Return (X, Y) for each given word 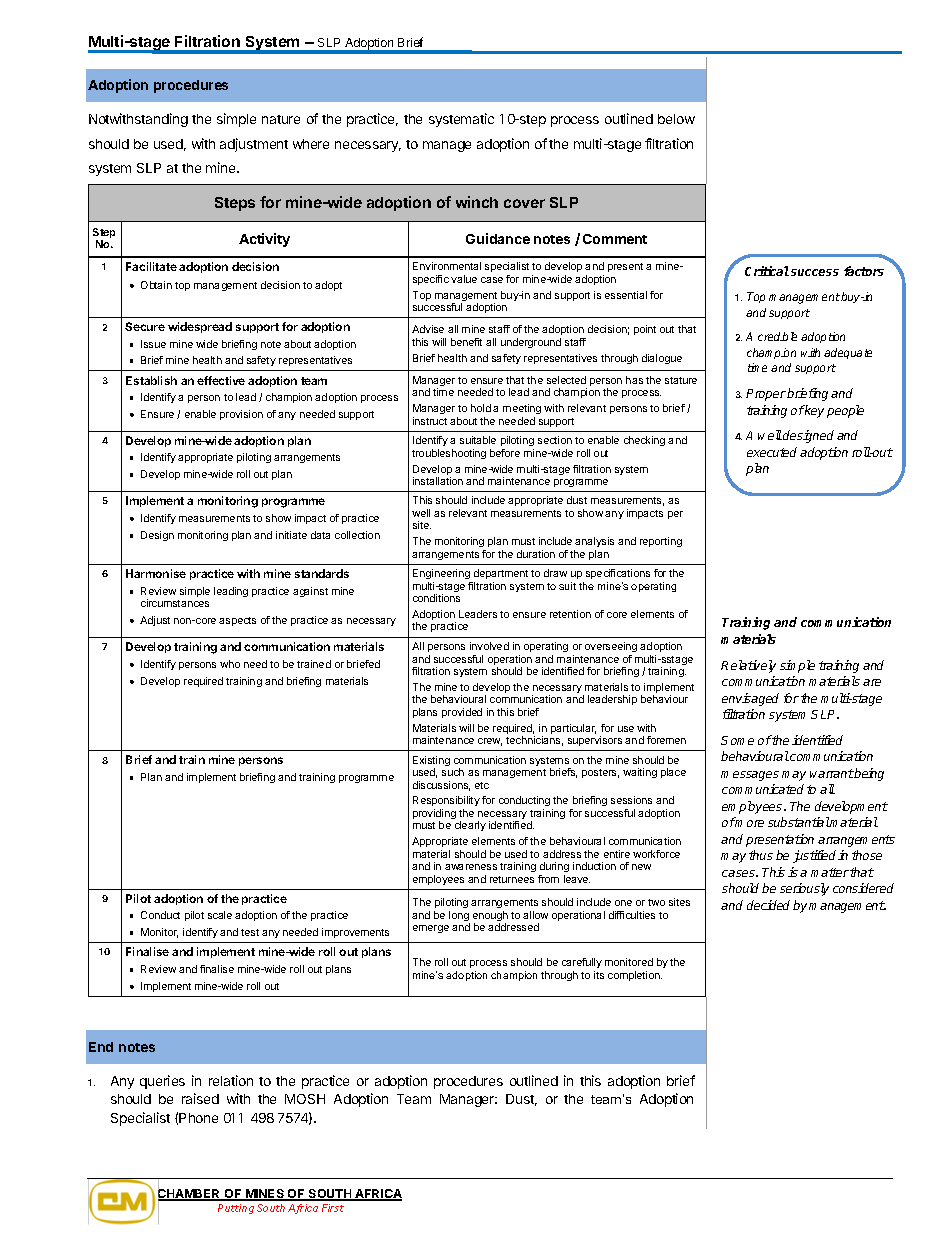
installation (438, 481)
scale (220, 915)
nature (281, 119)
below (676, 119)
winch (477, 202)
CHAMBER (190, 1194)
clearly (470, 826)
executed (772, 452)
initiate (291, 535)
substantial (799, 822)
